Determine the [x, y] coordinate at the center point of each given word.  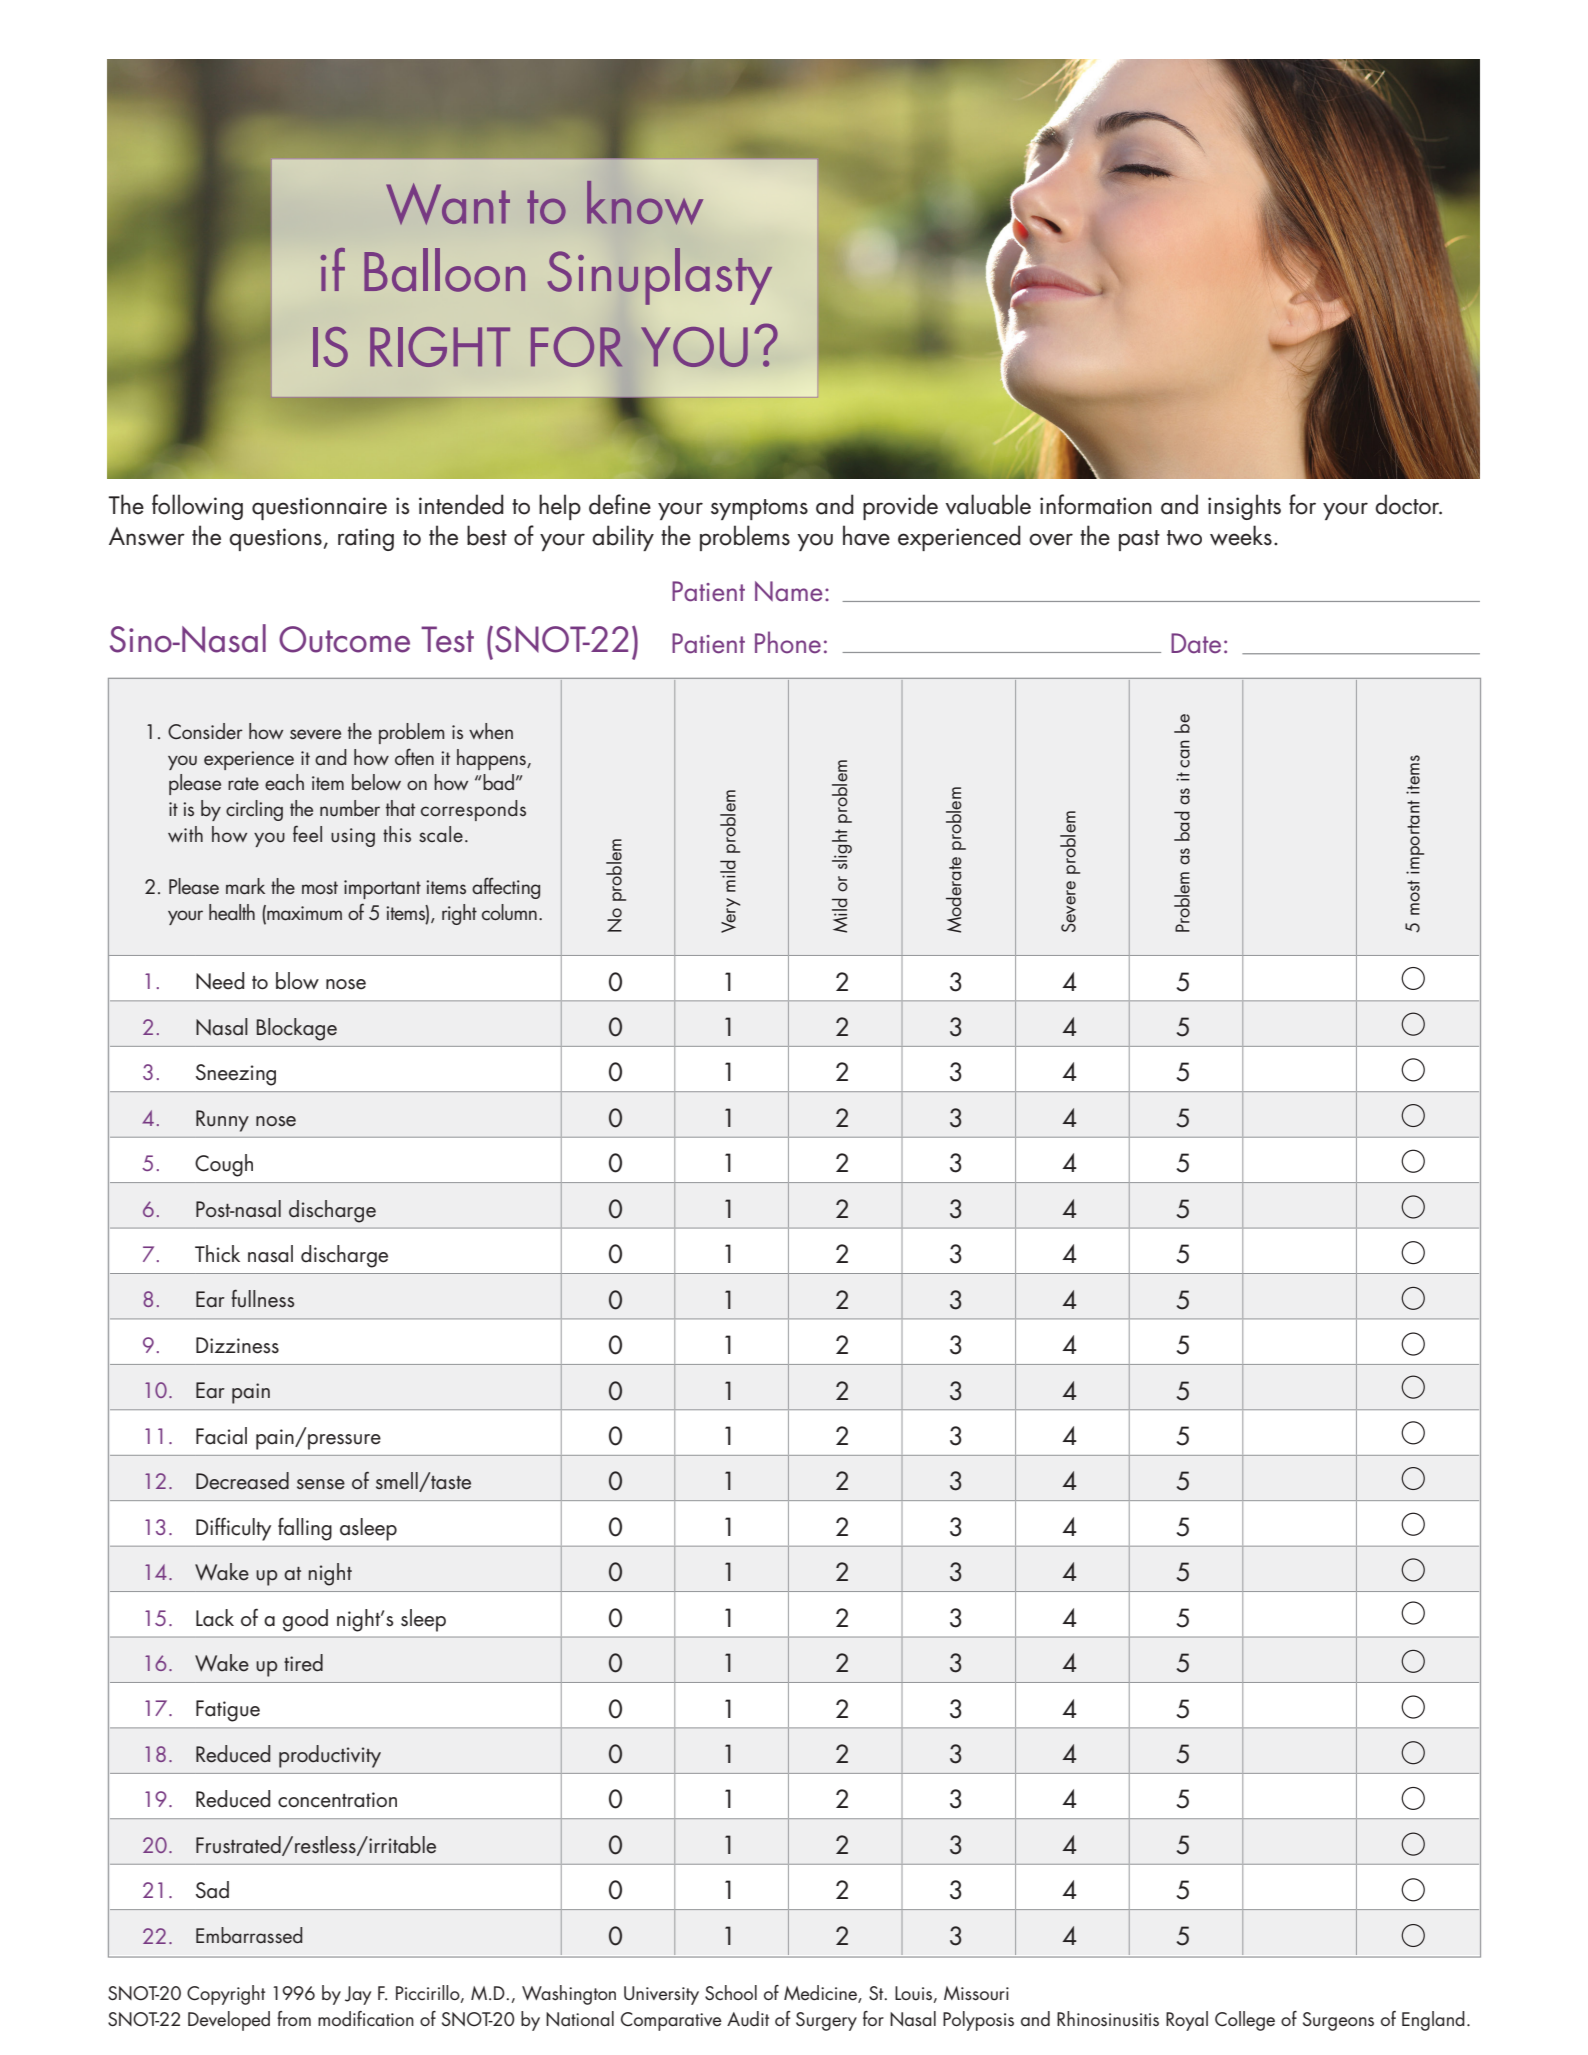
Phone [788, 642]
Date [1196, 643]
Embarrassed [249, 1935]
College [1245, 2021]
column [509, 912]
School [731, 1992]
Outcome [344, 639]
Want [448, 204]
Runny [222, 1121]
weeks [1241, 535]
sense [321, 1484]
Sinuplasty [659, 276]
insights [1244, 507]
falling [305, 1529]
